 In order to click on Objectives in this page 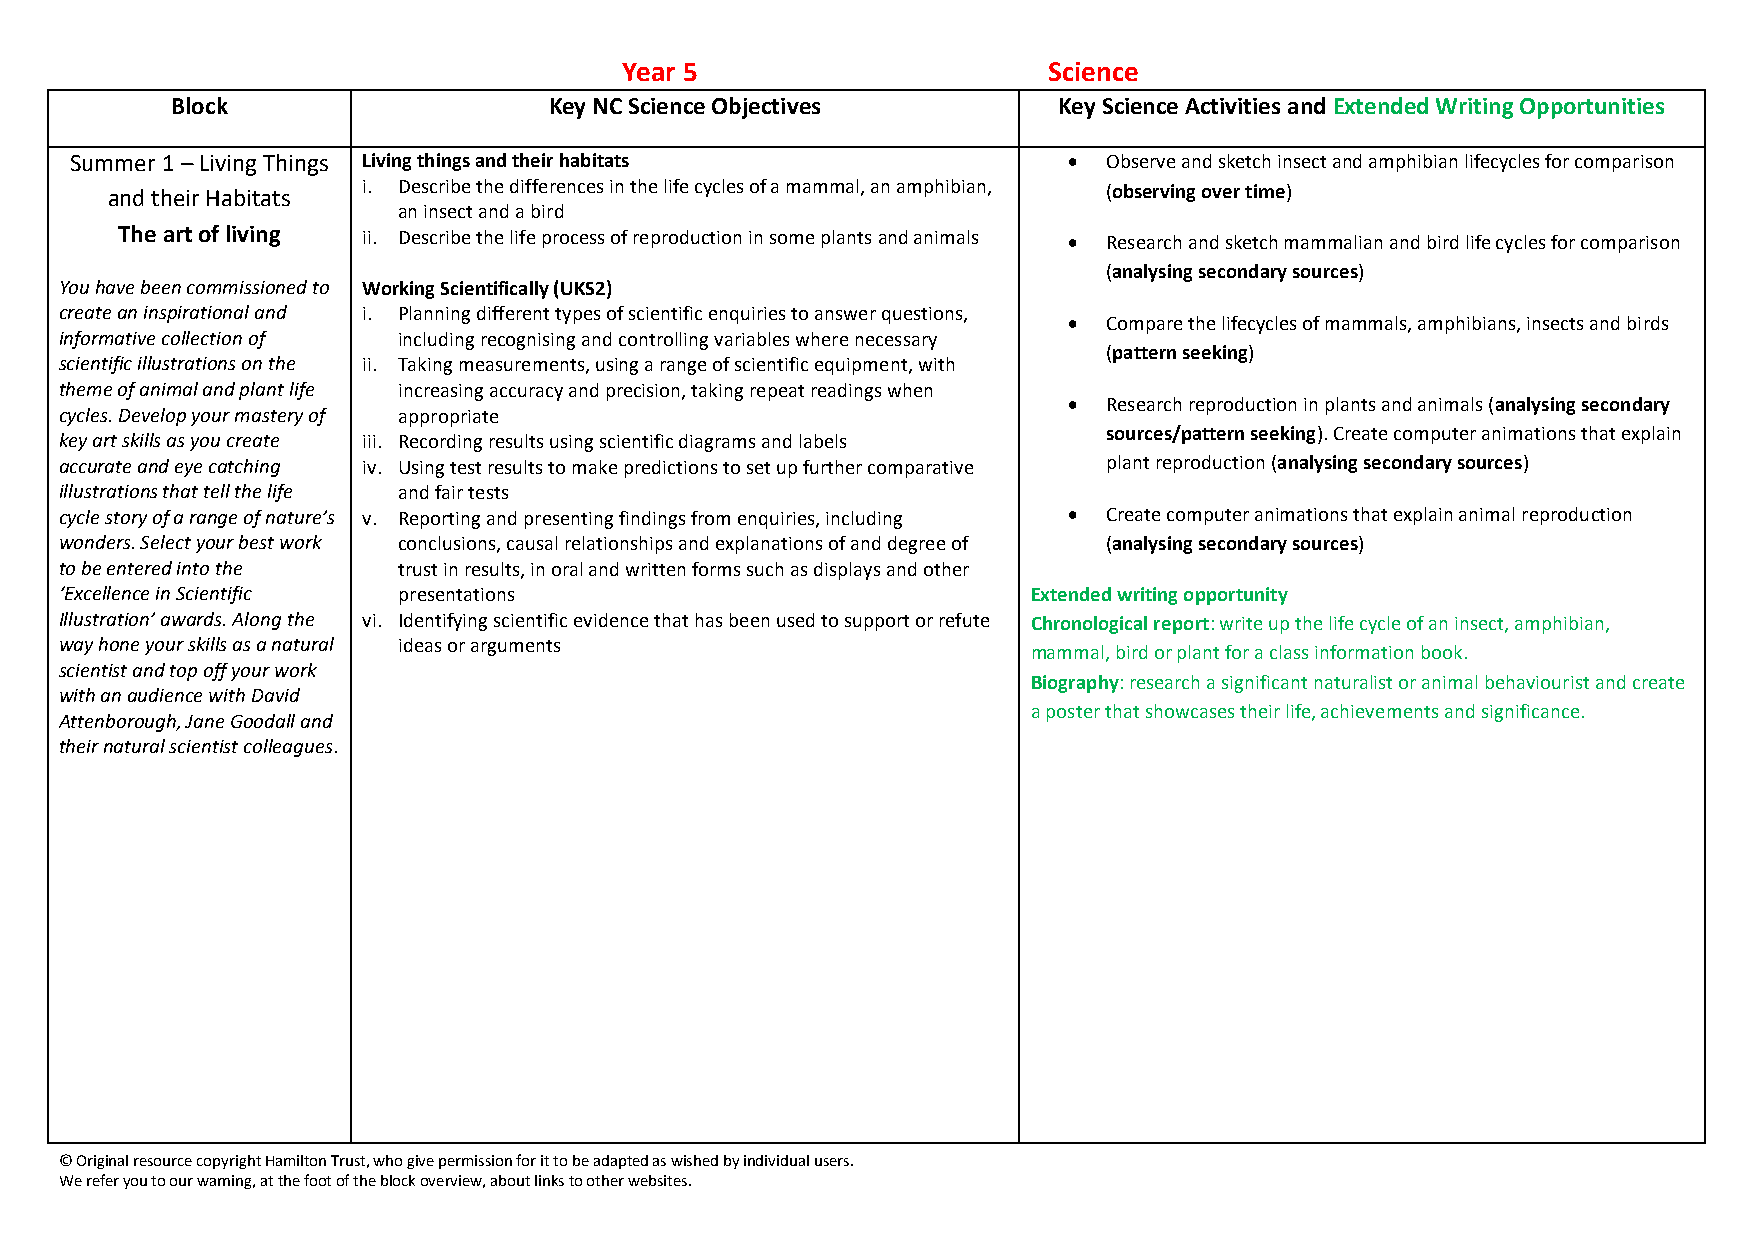, I will do `click(766, 108)`.
